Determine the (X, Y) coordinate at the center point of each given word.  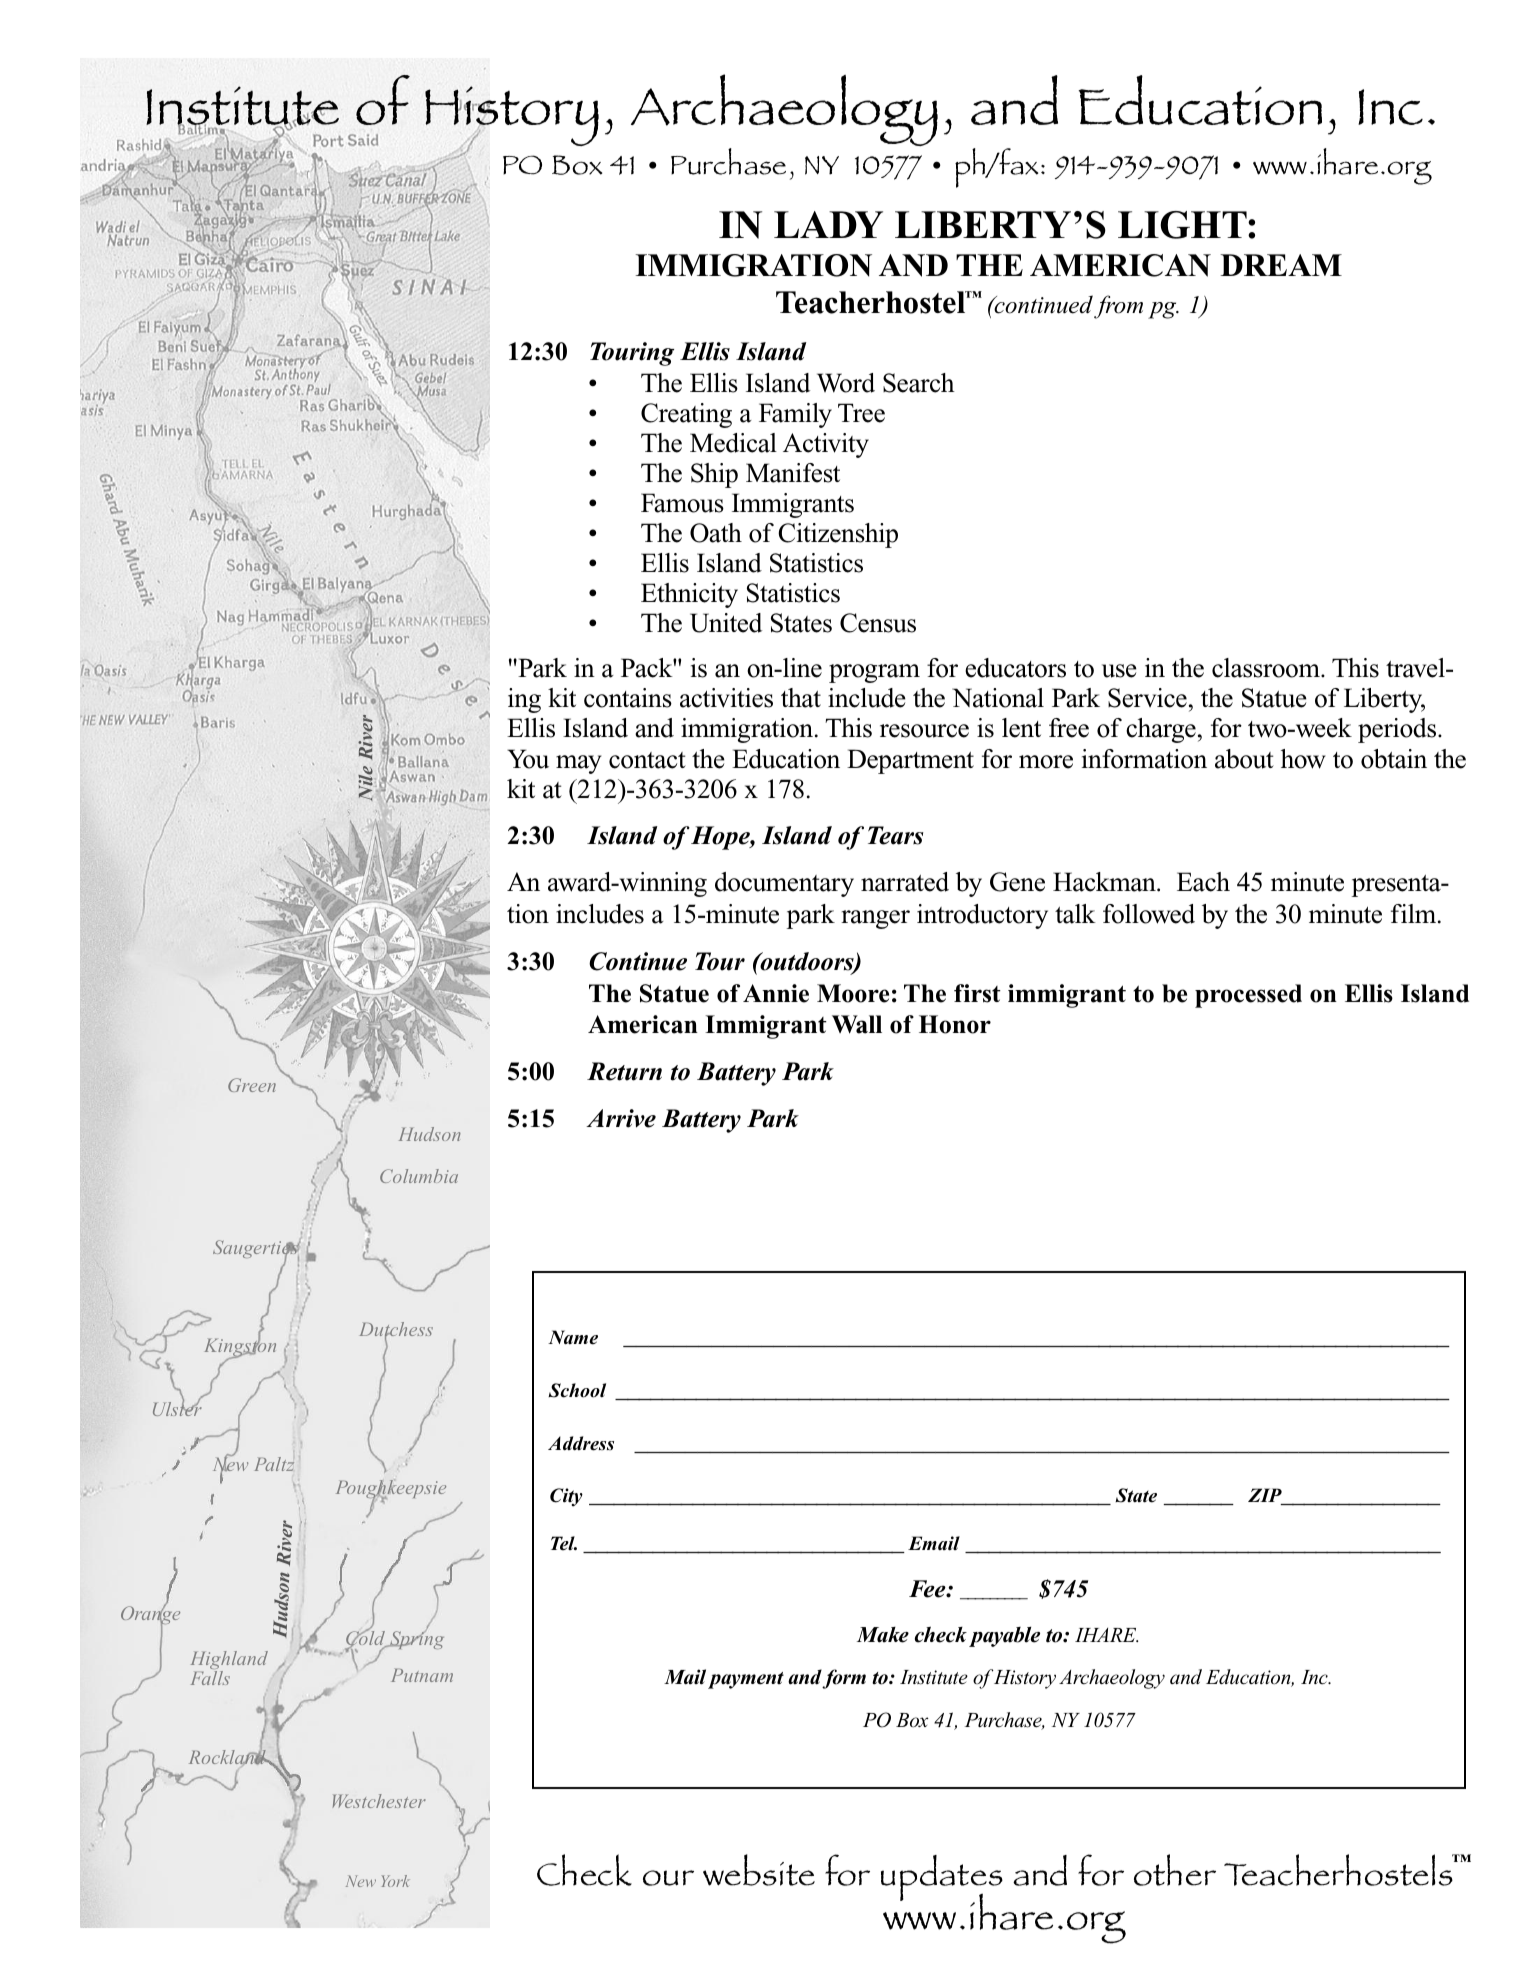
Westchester (379, 1801)
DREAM (1281, 265)
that (801, 698)
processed (1248, 996)
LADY (828, 224)
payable (1004, 1637)
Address (581, 1443)
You (528, 759)
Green (252, 1085)
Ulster (177, 1408)
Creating (686, 415)
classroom (1267, 668)
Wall (857, 1024)
